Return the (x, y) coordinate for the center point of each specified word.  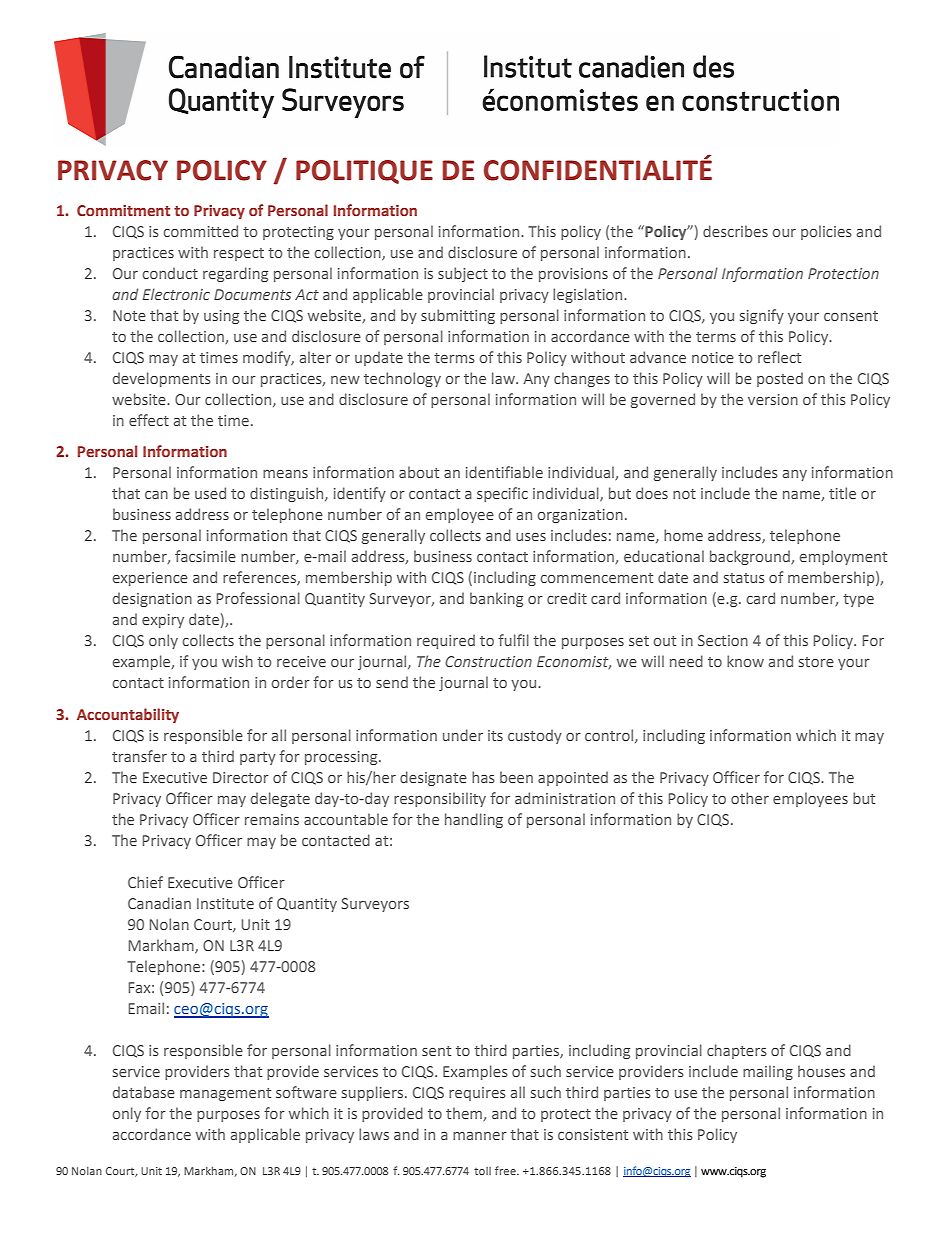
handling (474, 820)
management (225, 1094)
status (744, 578)
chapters (737, 1051)
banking (496, 599)
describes (735, 231)
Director (241, 777)
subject (463, 274)
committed (201, 231)
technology (402, 379)
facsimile (205, 556)
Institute (225, 903)
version (773, 399)
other (750, 798)
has (483, 777)
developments (162, 379)
